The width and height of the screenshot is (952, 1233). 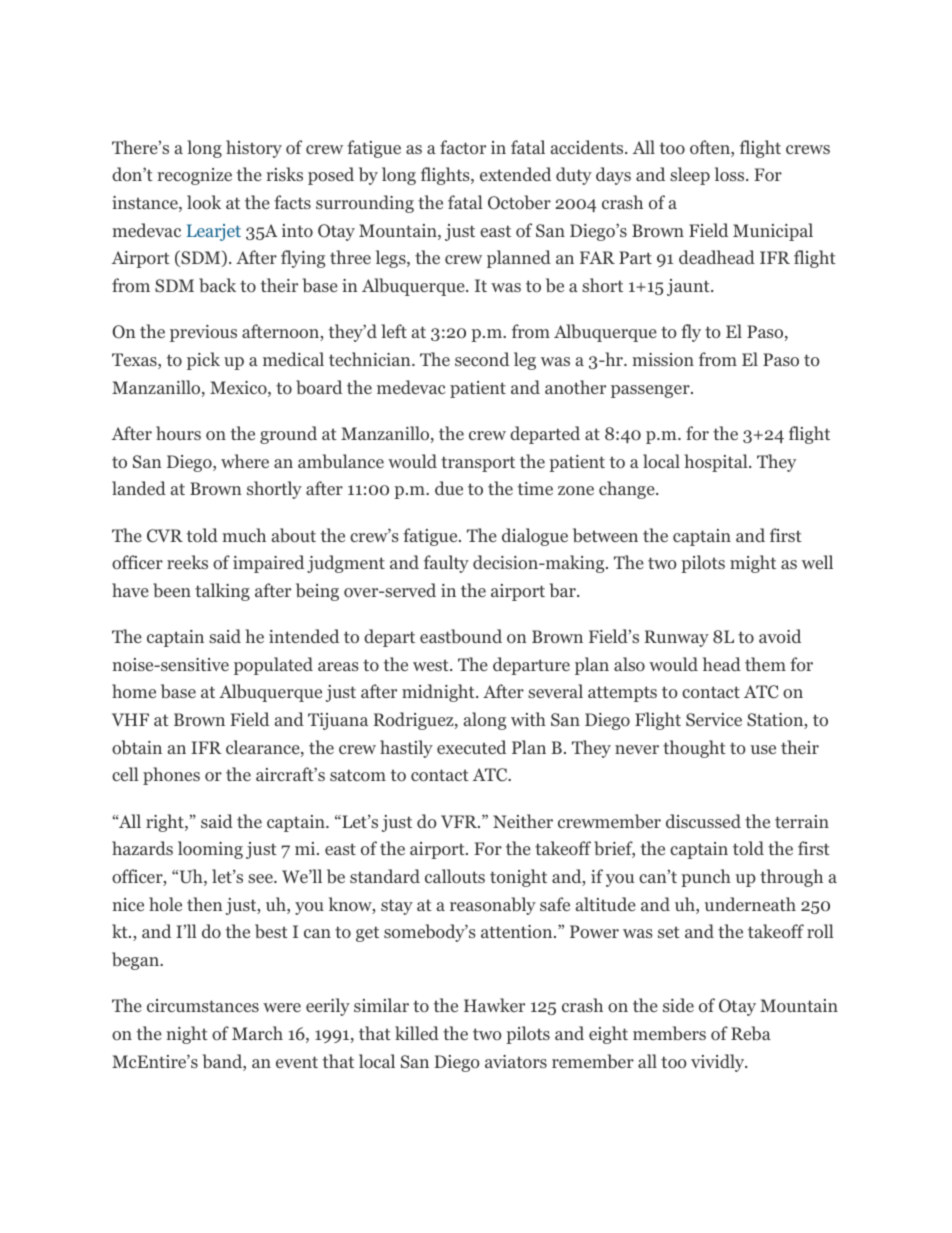 What do you see at coordinates (222, 592) in the screenshot?
I see `talking` at bounding box center [222, 592].
